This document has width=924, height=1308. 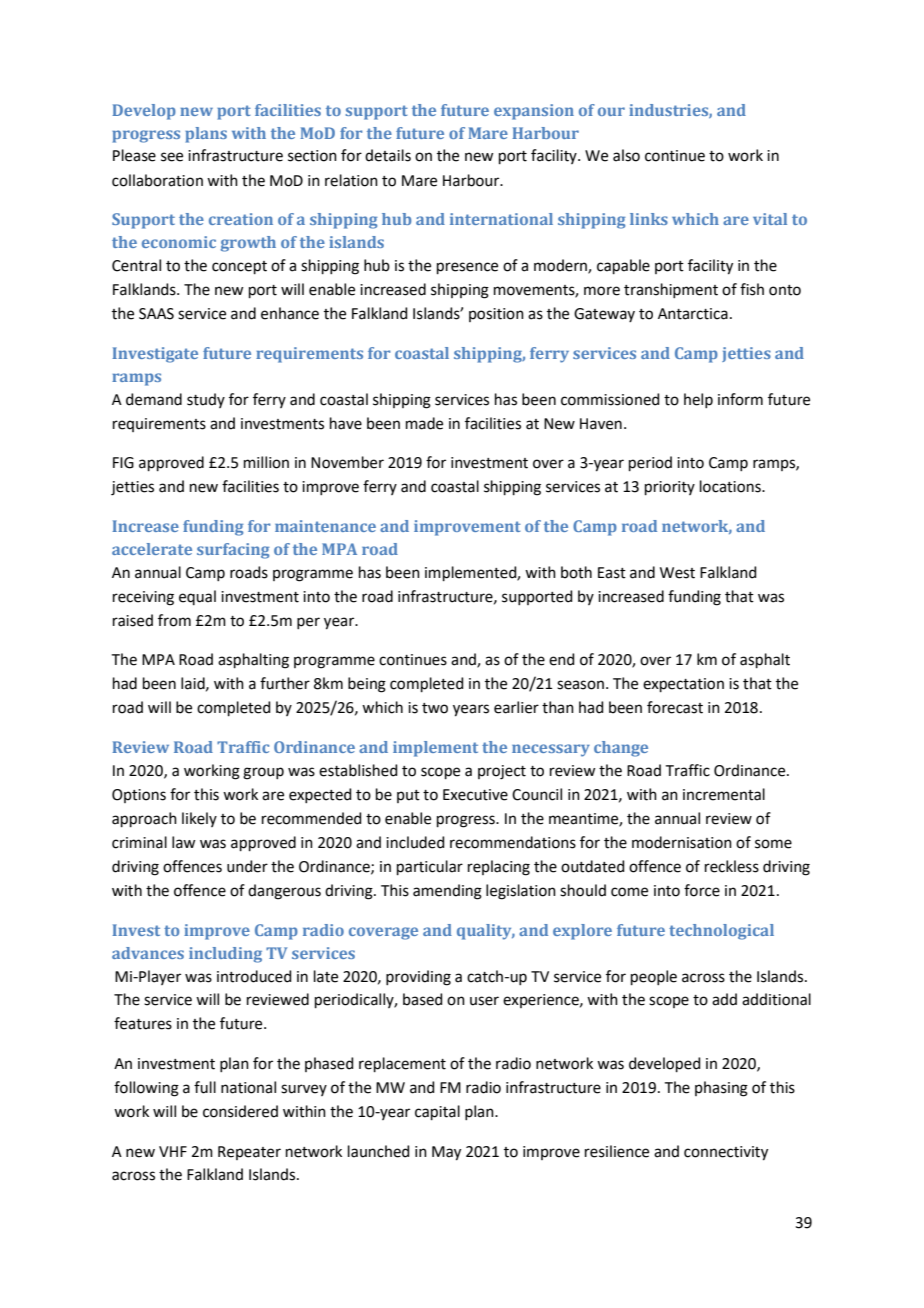 I want to click on likely, so click(x=199, y=819).
